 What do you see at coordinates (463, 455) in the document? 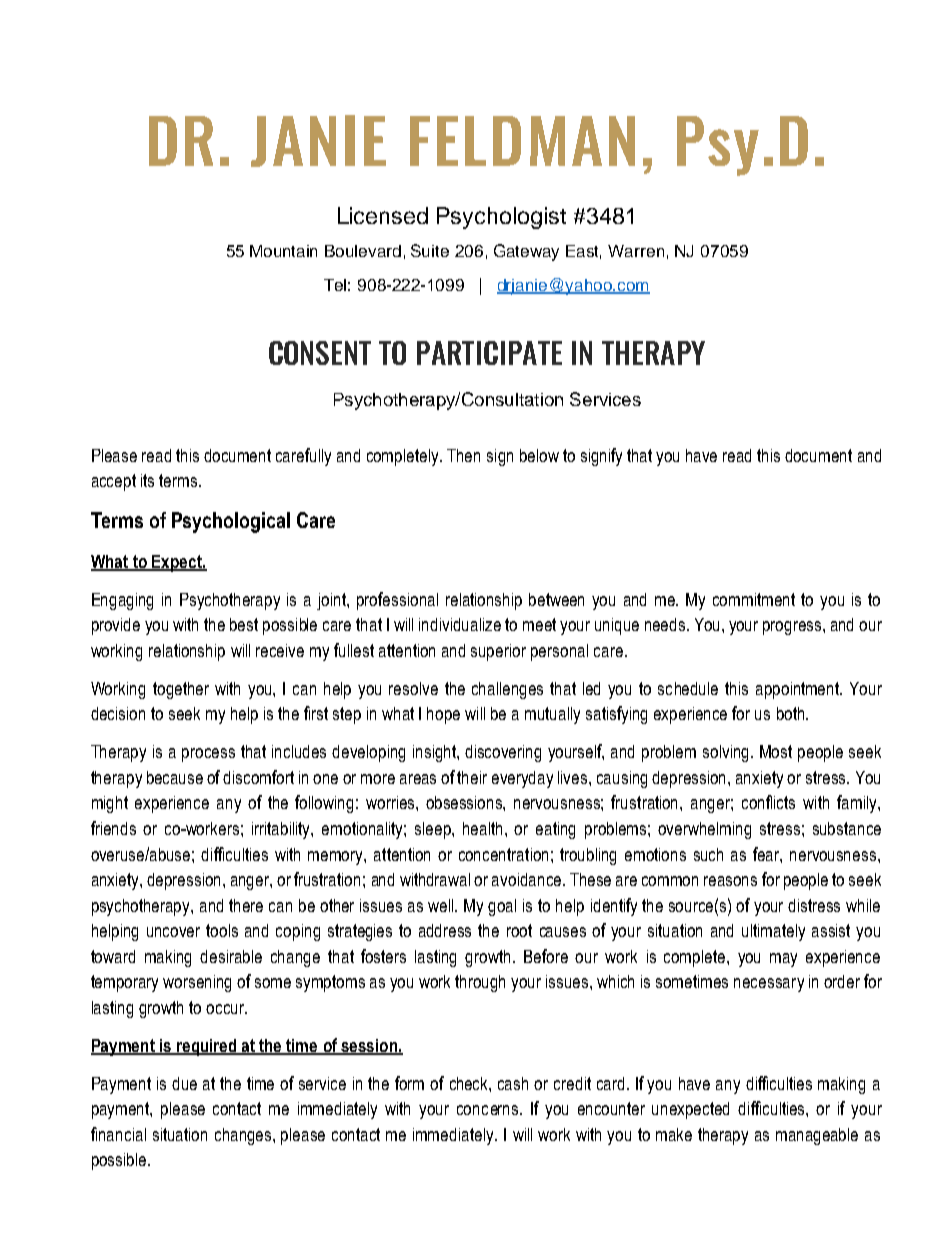
I see `Then` at bounding box center [463, 455].
